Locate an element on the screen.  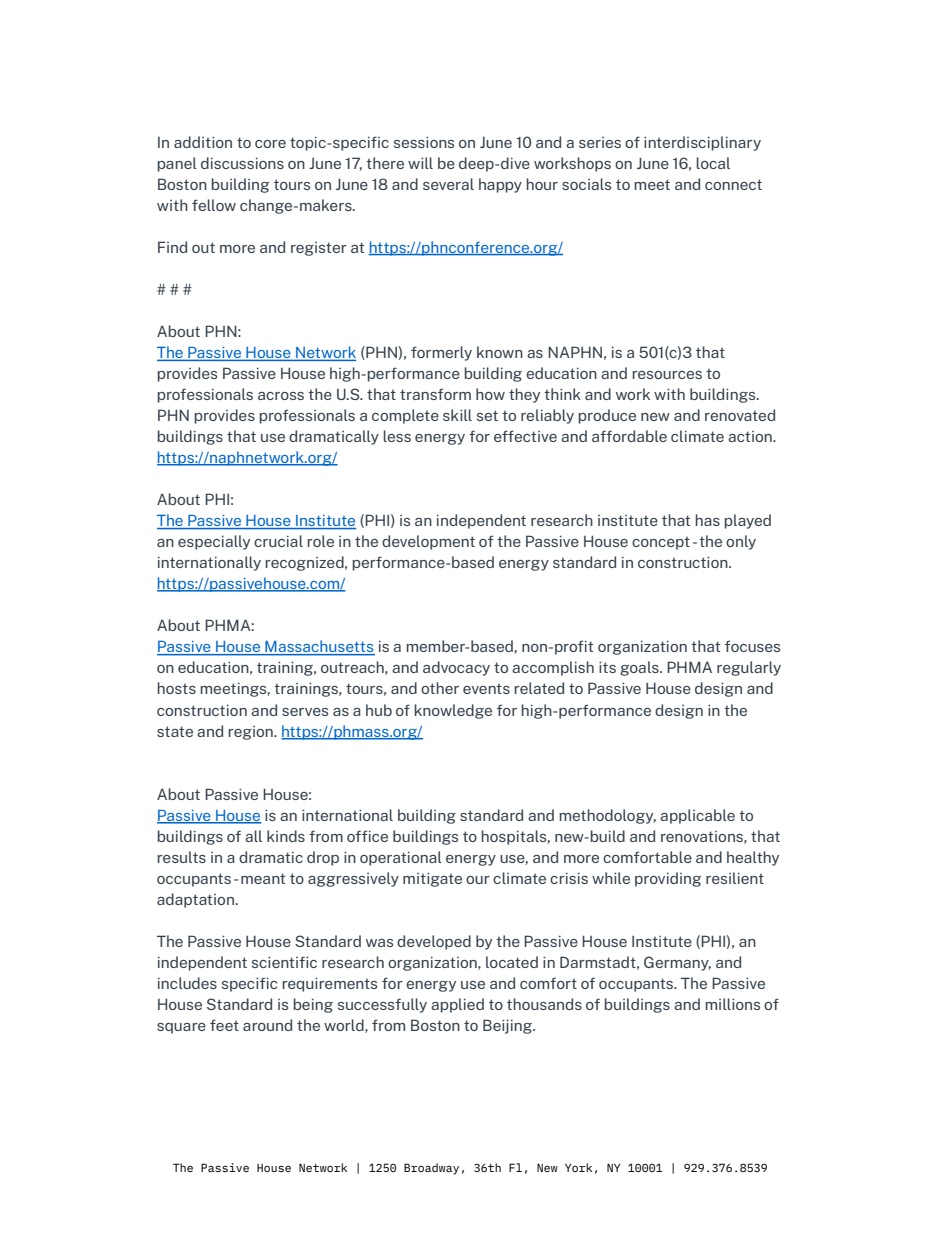
discussions is located at coordinates (242, 163).
